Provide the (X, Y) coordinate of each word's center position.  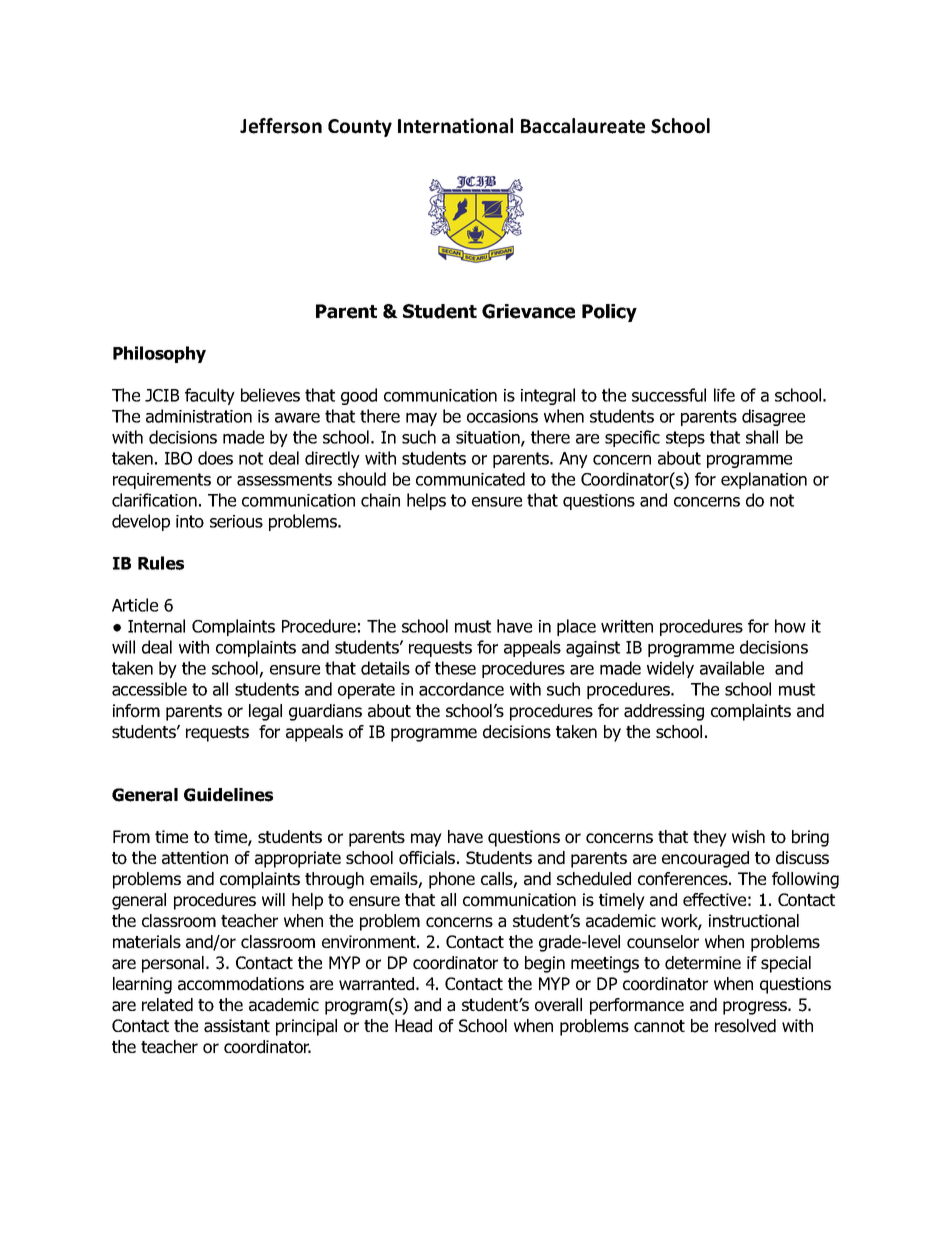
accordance (461, 689)
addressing (664, 712)
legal (265, 712)
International (455, 126)
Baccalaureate (583, 126)
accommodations (241, 984)
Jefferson (281, 126)
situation (489, 438)
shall (762, 437)
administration (199, 416)
